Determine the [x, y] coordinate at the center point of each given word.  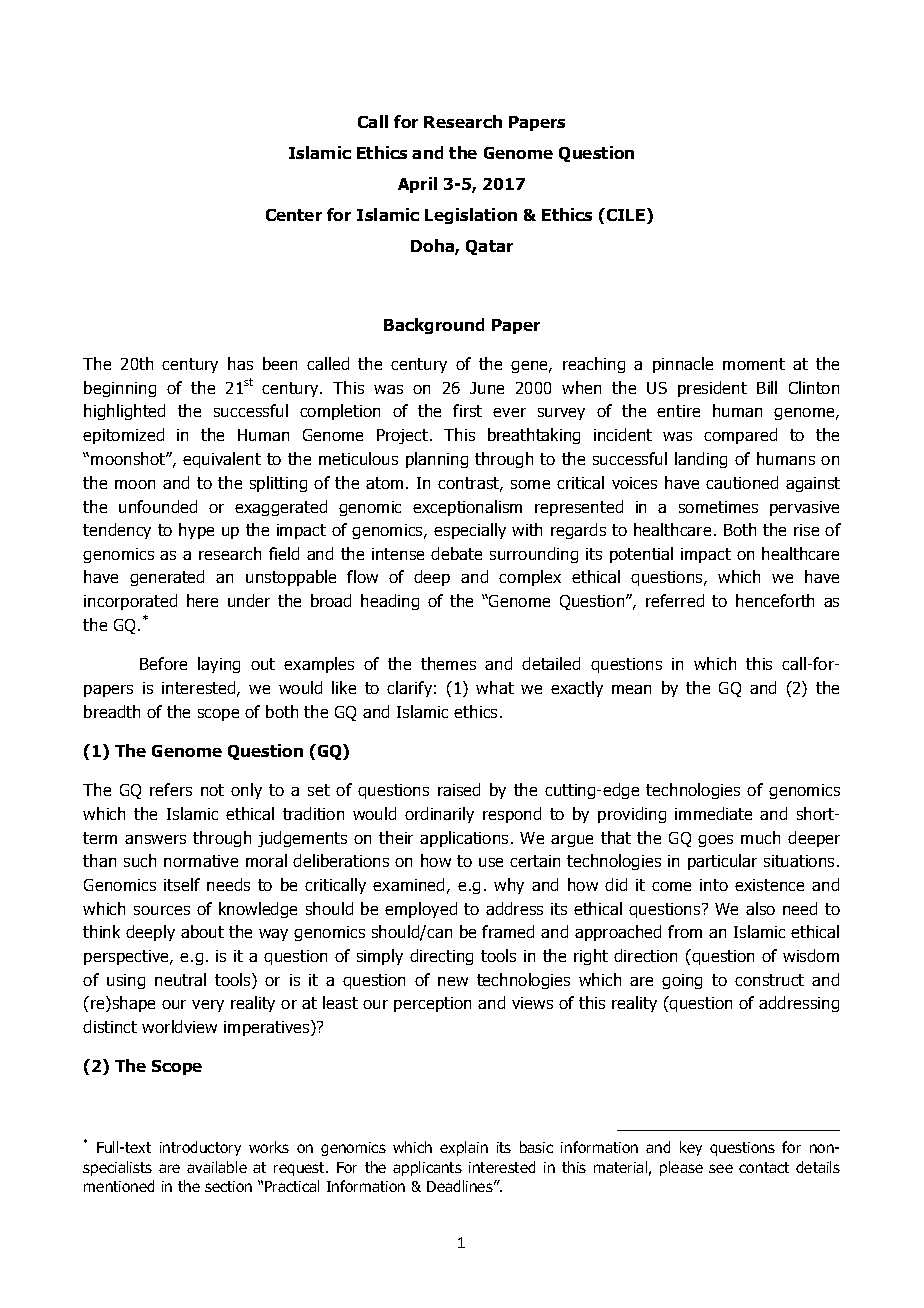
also [760, 908]
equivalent [222, 460]
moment [754, 364]
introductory [200, 1148]
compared [740, 436]
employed [421, 910]
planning [437, 460]
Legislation [471, 216]
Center [294, 215]
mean [631, 689]
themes [448, 663]
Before [163, 663]
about [202, 931]
